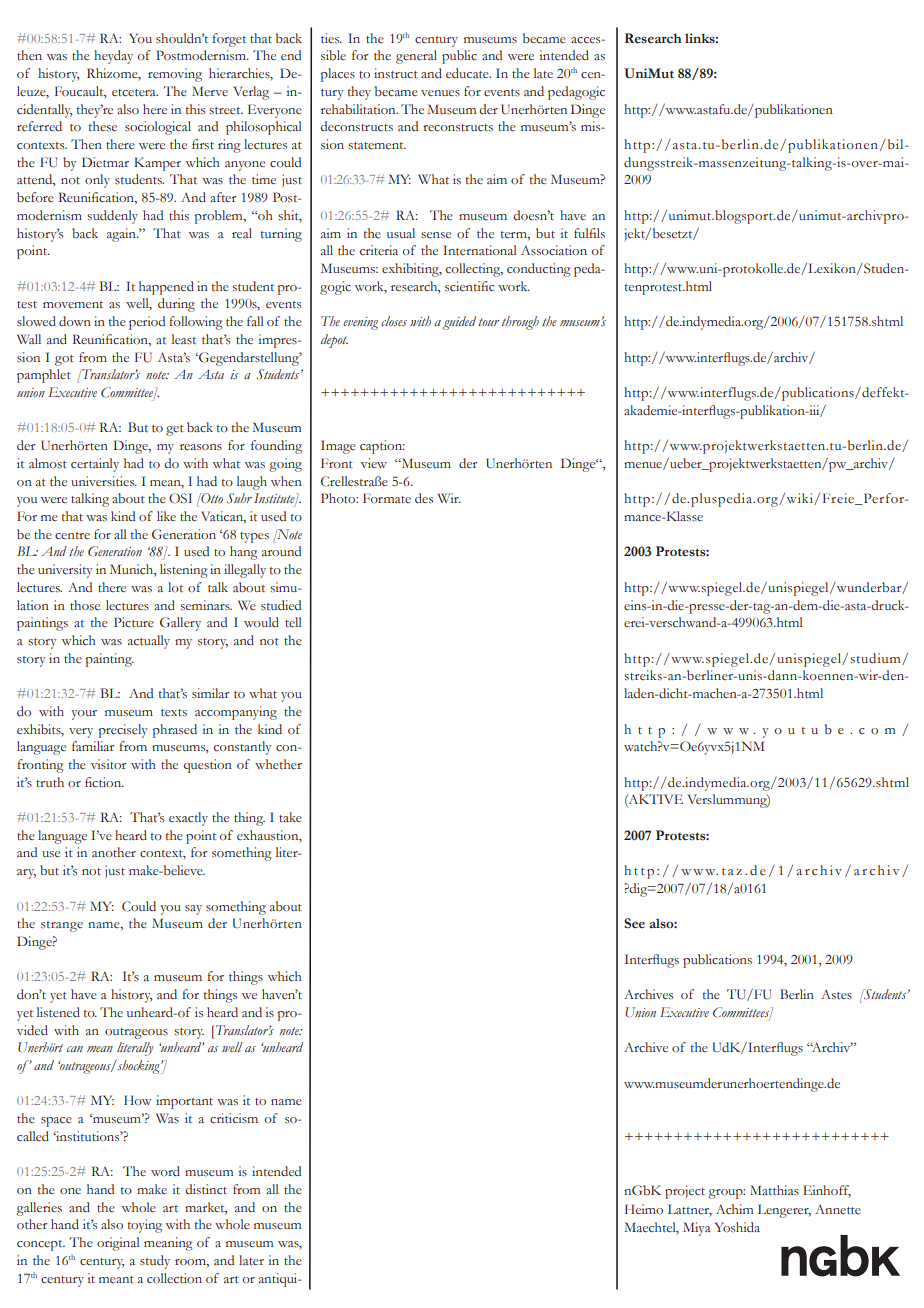 The image size is (924, 1308). Describe the element at coordinates (459, 323) in the page. I see `guided` at that location.
